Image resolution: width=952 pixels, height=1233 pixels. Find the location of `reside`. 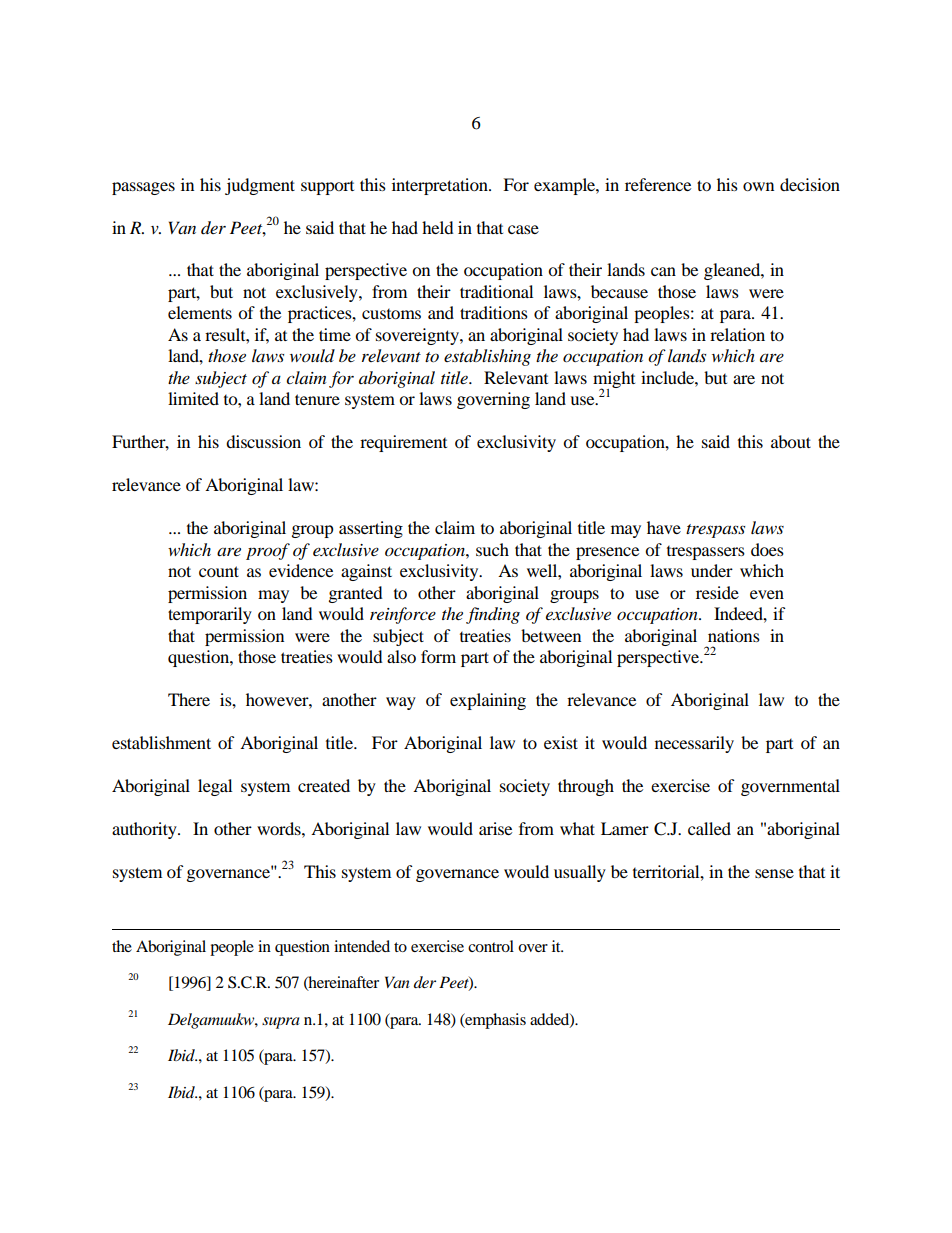

reside is located at coordinates (717, 592).
